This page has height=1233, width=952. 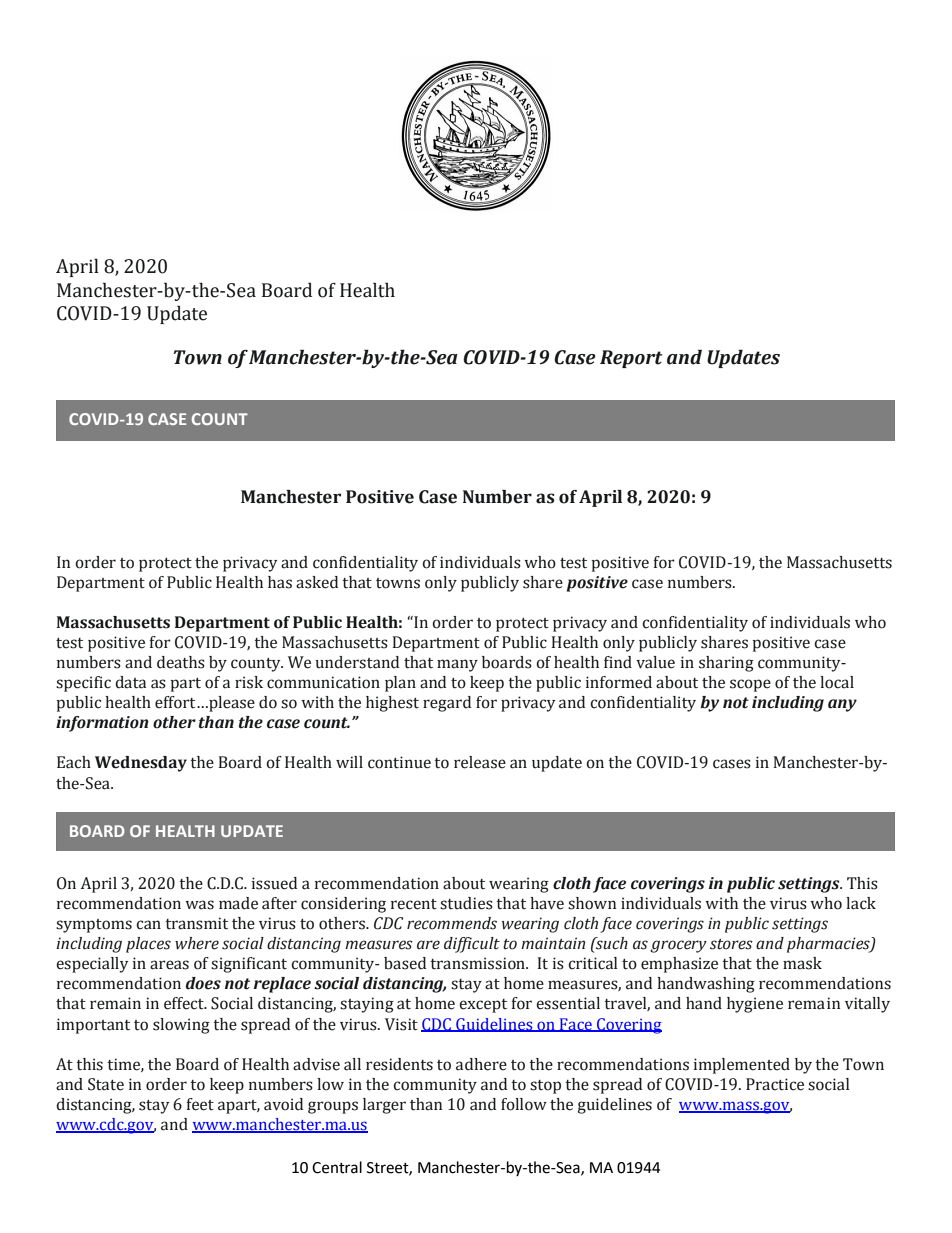 I want to click on feet, so click(x=200, y=1104).
